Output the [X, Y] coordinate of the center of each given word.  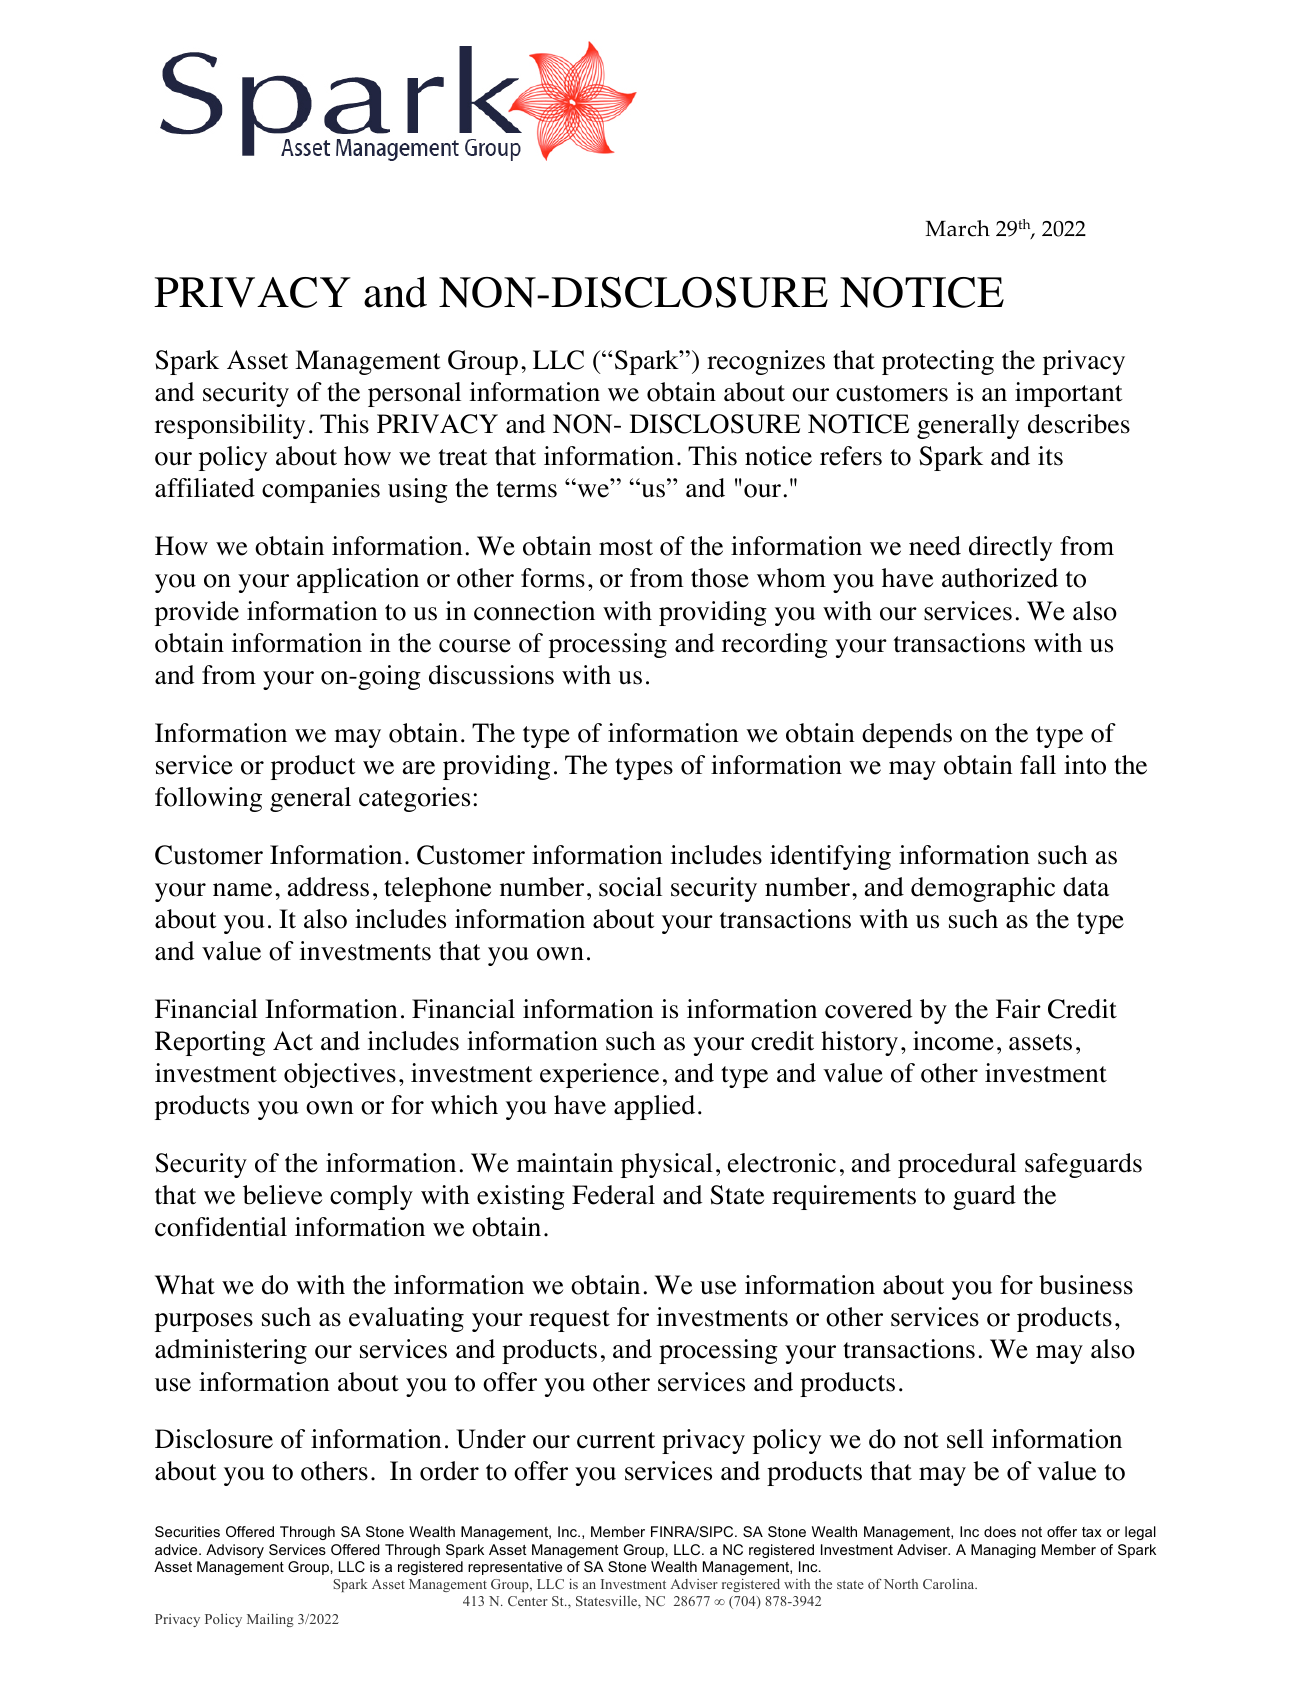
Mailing [270, 1620]
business [1086, 1285]
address [328, 887]
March [957, 228]
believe [282, 1195]
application [358, 580]
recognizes [766, 362]
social [630, 887]
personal [414, 394]
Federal [613, 1195]
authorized [1000, 578]
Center [528, 1601]
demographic [983, 889]
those [720, 578]
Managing [1003, 1551]
